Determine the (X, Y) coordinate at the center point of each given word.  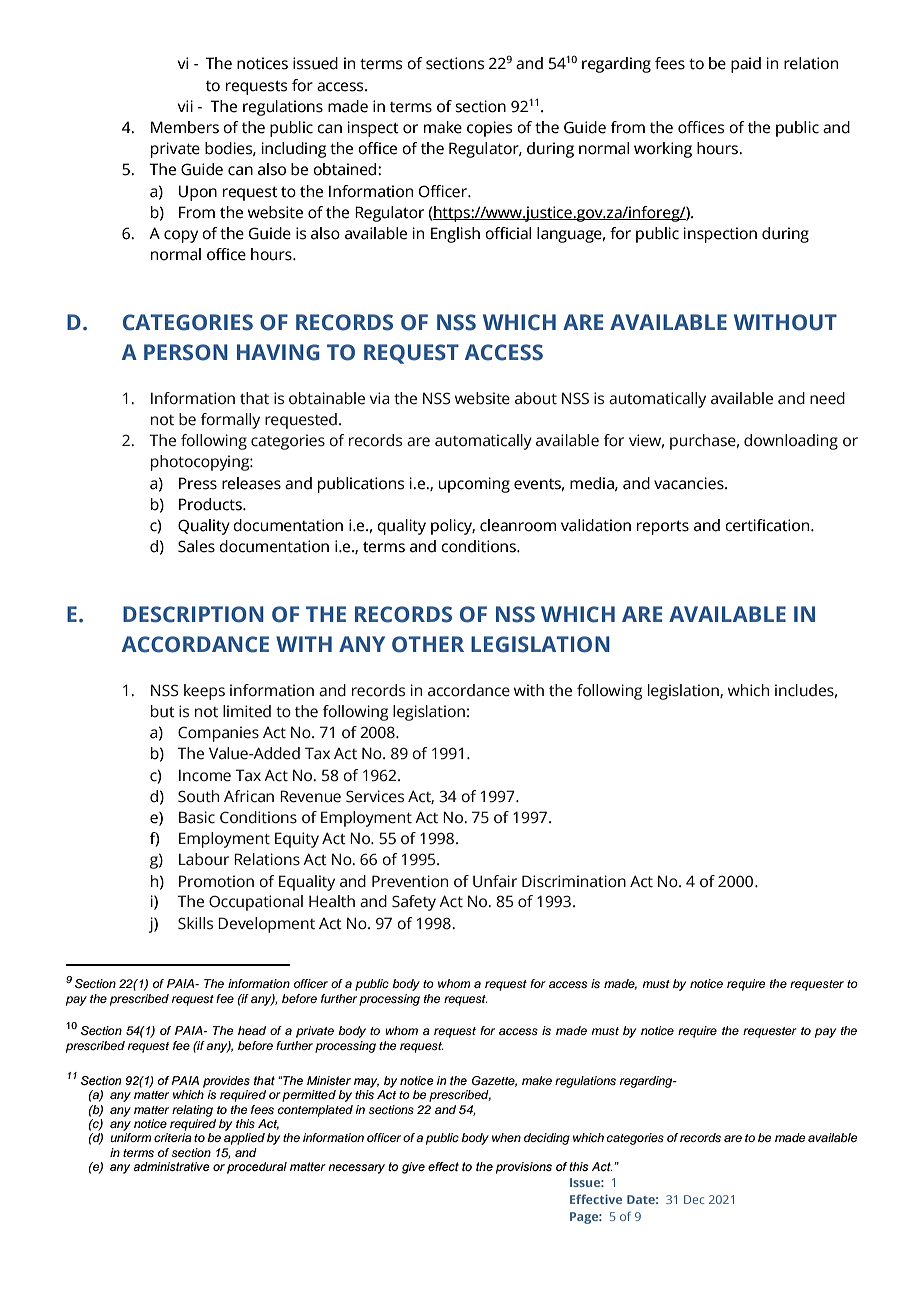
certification (768, 525)
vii (185, 106)
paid (746, 65)
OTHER (428, 644)
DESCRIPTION (193, 614)
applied (244, 1139)
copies (489, 129)
